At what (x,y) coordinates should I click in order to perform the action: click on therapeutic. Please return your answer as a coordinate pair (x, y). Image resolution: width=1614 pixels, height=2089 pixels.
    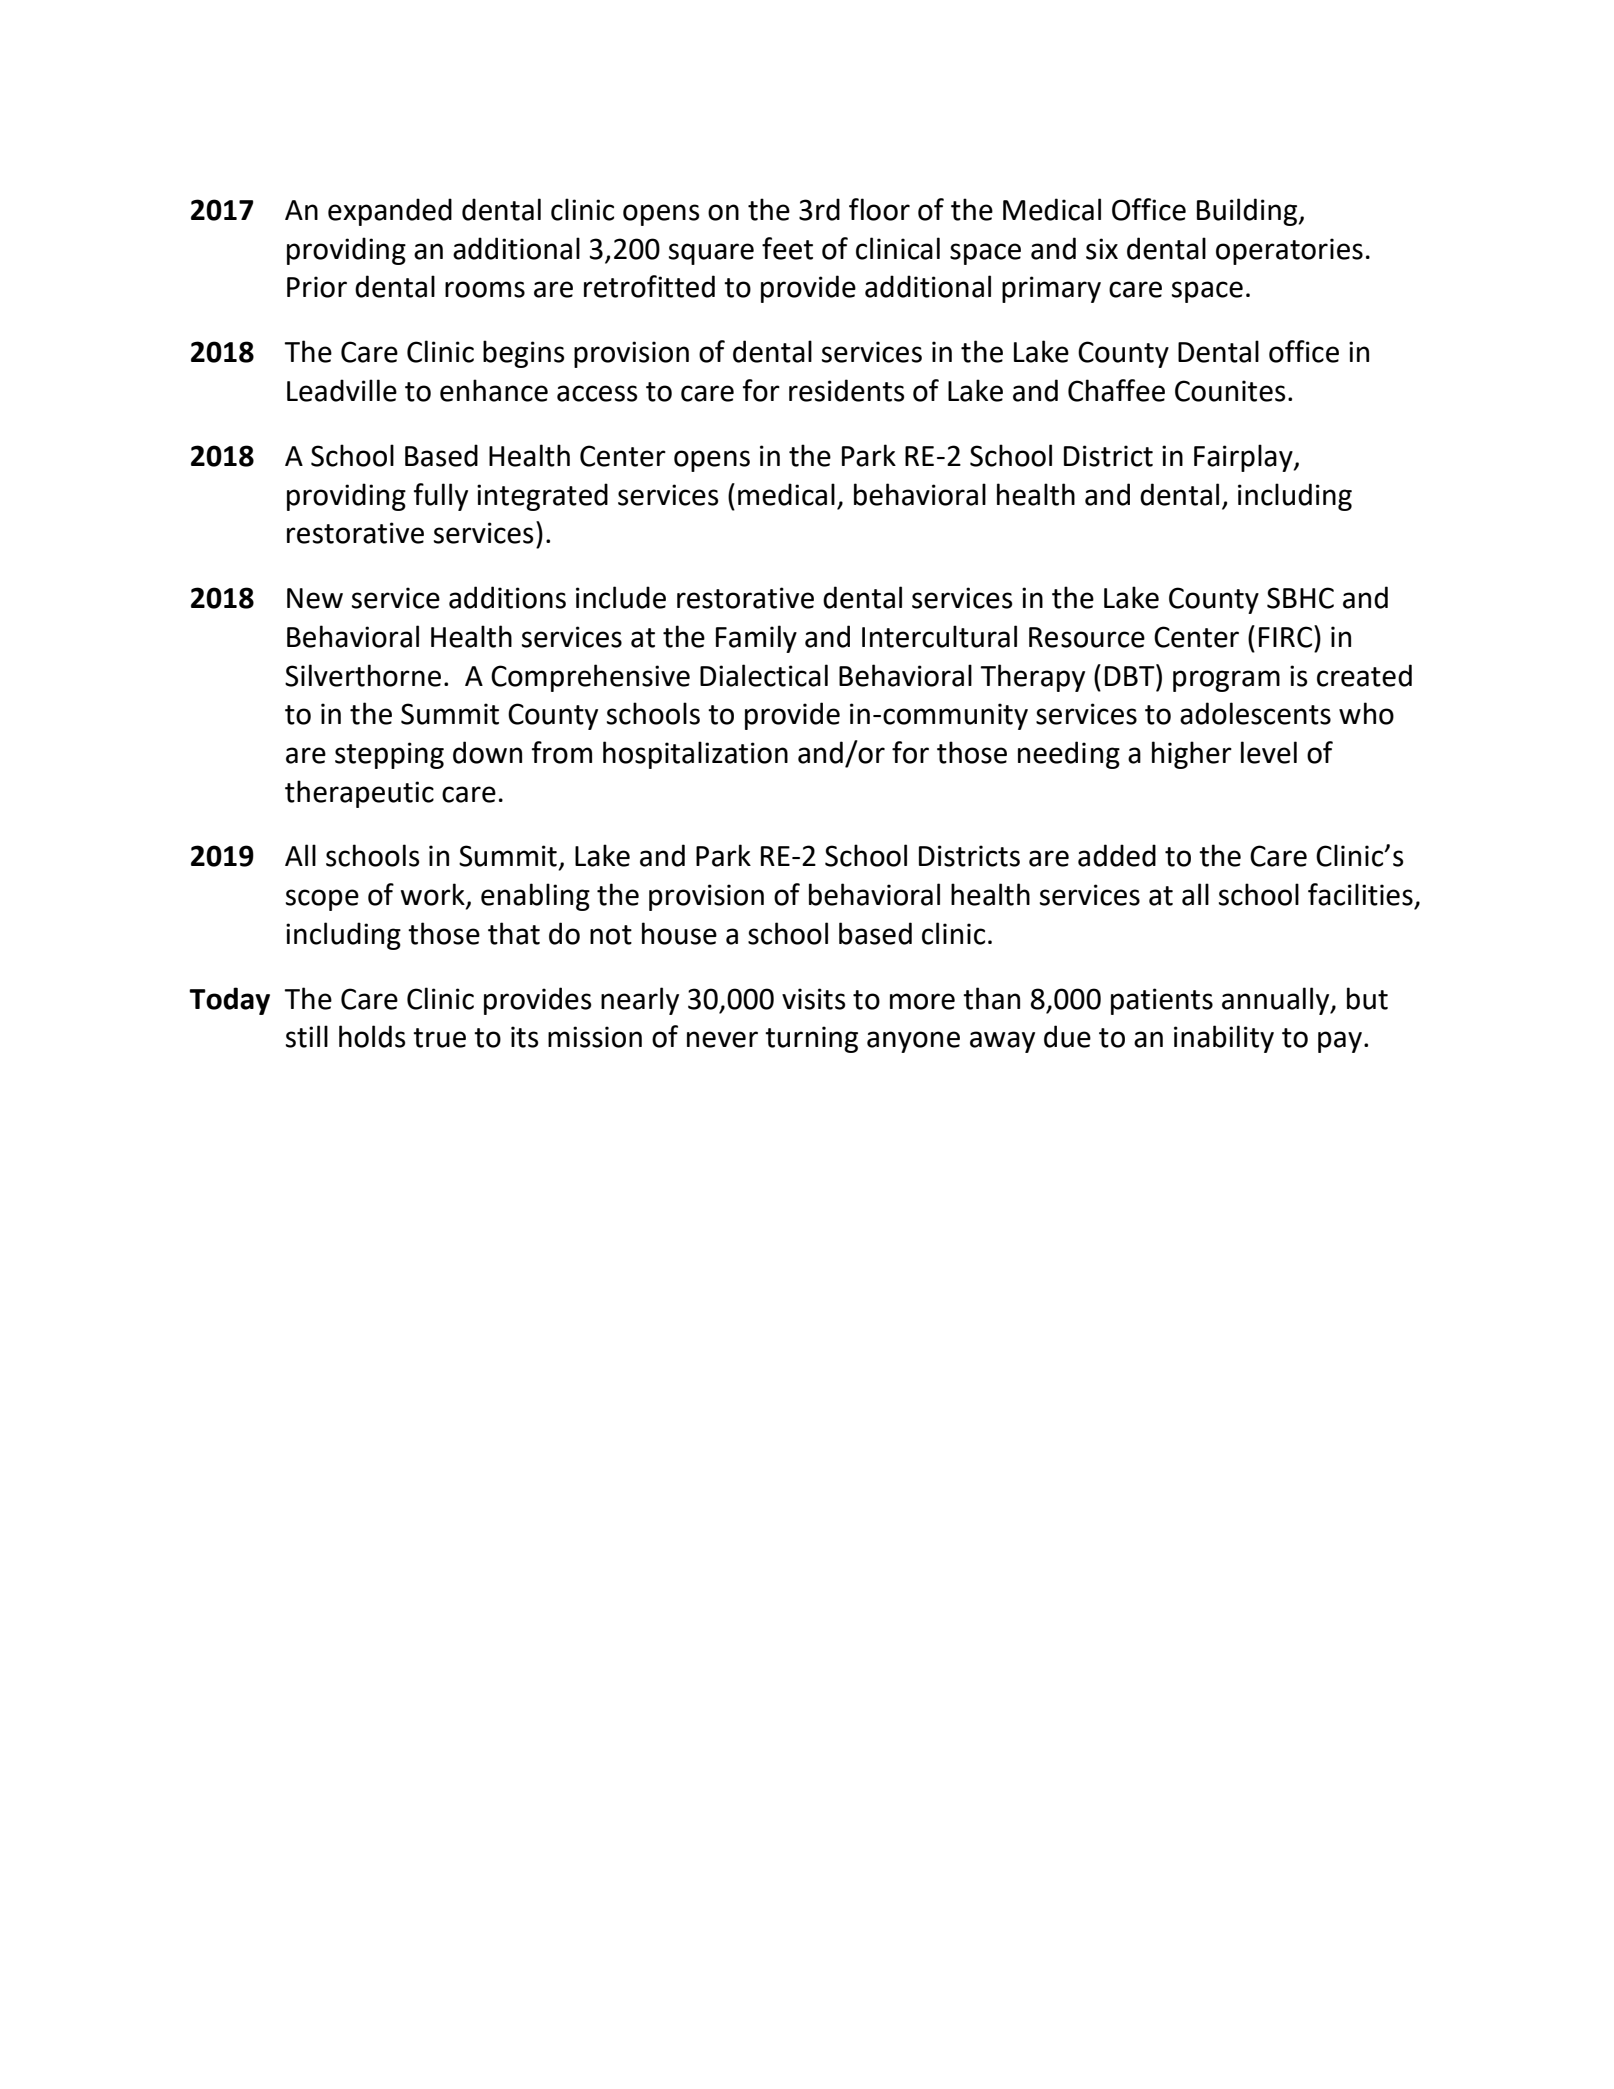
    Looking at the image, I should click on (359, 794).
